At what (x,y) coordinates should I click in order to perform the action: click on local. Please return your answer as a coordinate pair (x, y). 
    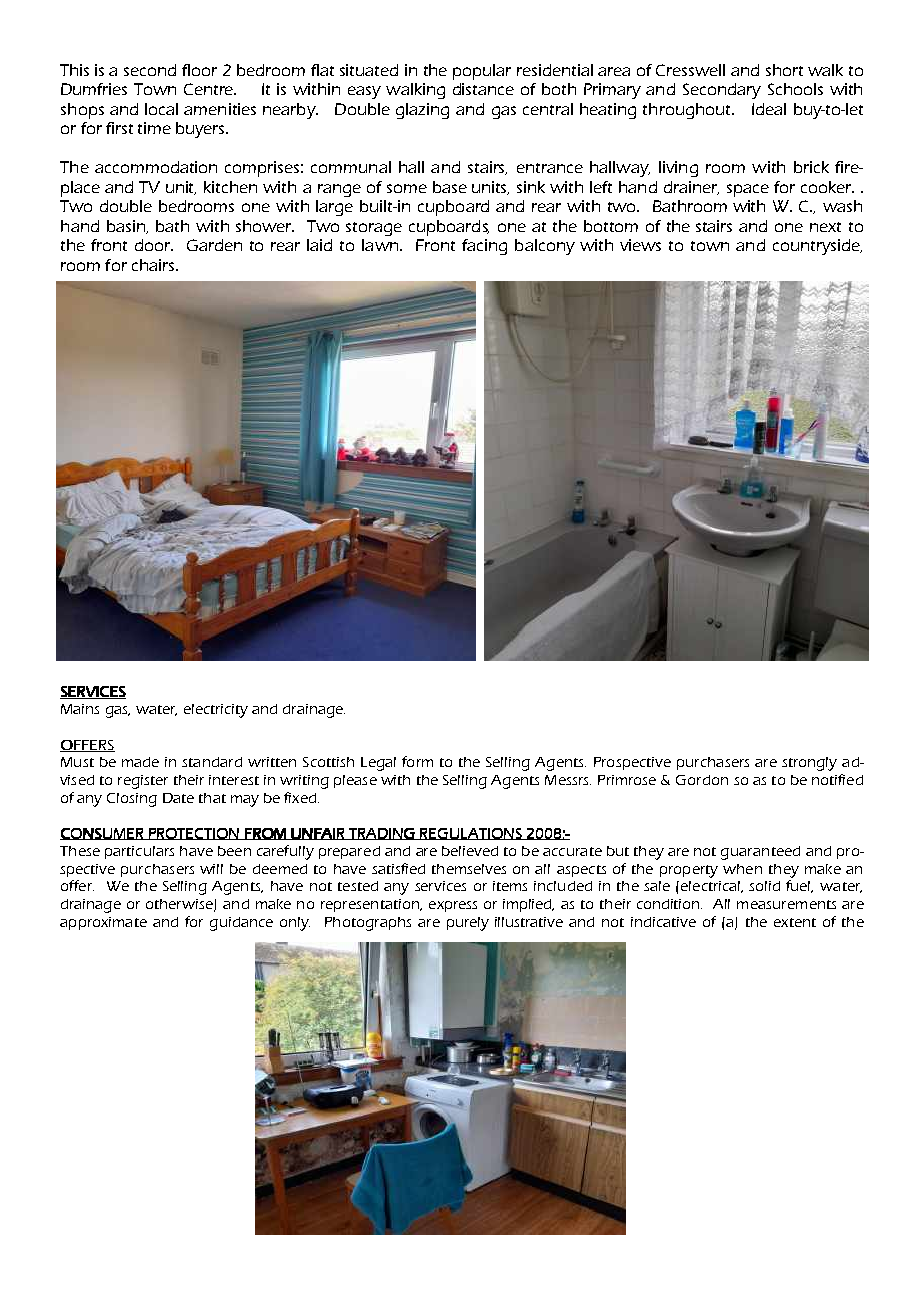
    Looking at the image, I should click on (161, 109).
